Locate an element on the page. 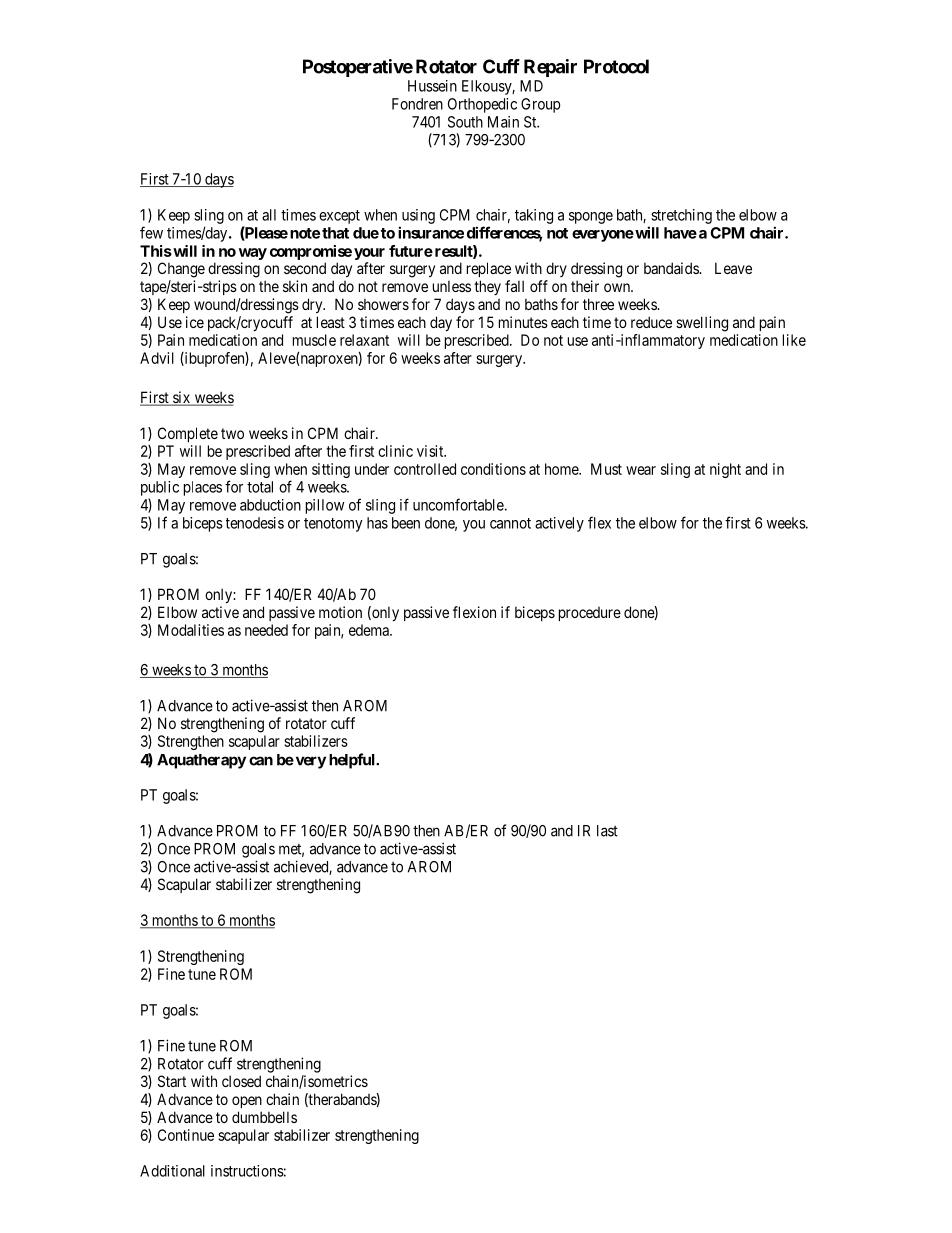  last is located at coordinates (607, 831).
